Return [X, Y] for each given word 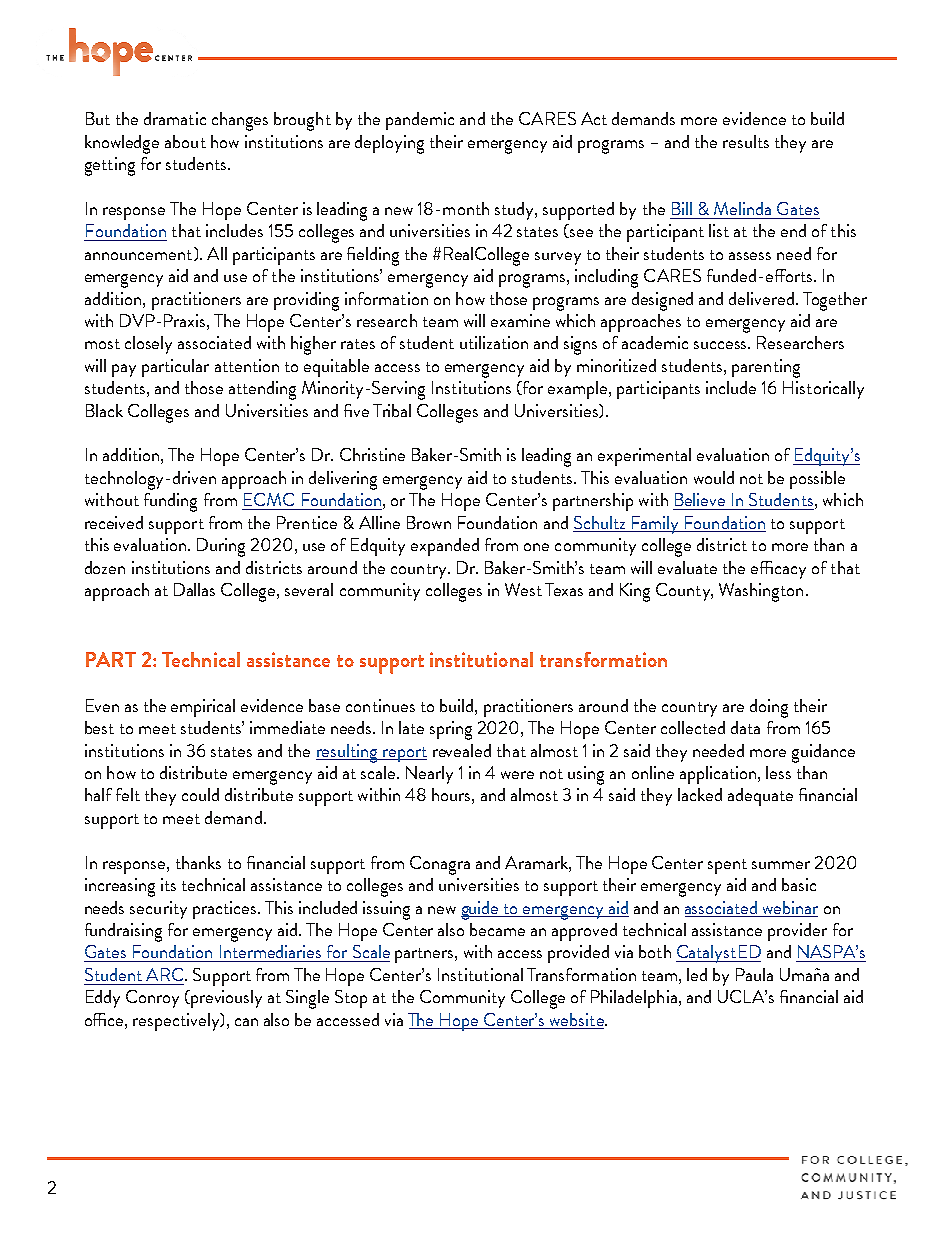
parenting [766, 368]
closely [148, 345]
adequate [760, 797]
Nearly [429, 775]
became [497, 929]
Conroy [152, 999]
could [200, 794]
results [746, 141]
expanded [445, 547]
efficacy [778, 570]
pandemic [420, 121]
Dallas [194, 589]
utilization [494, 342]
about [185, 141]
